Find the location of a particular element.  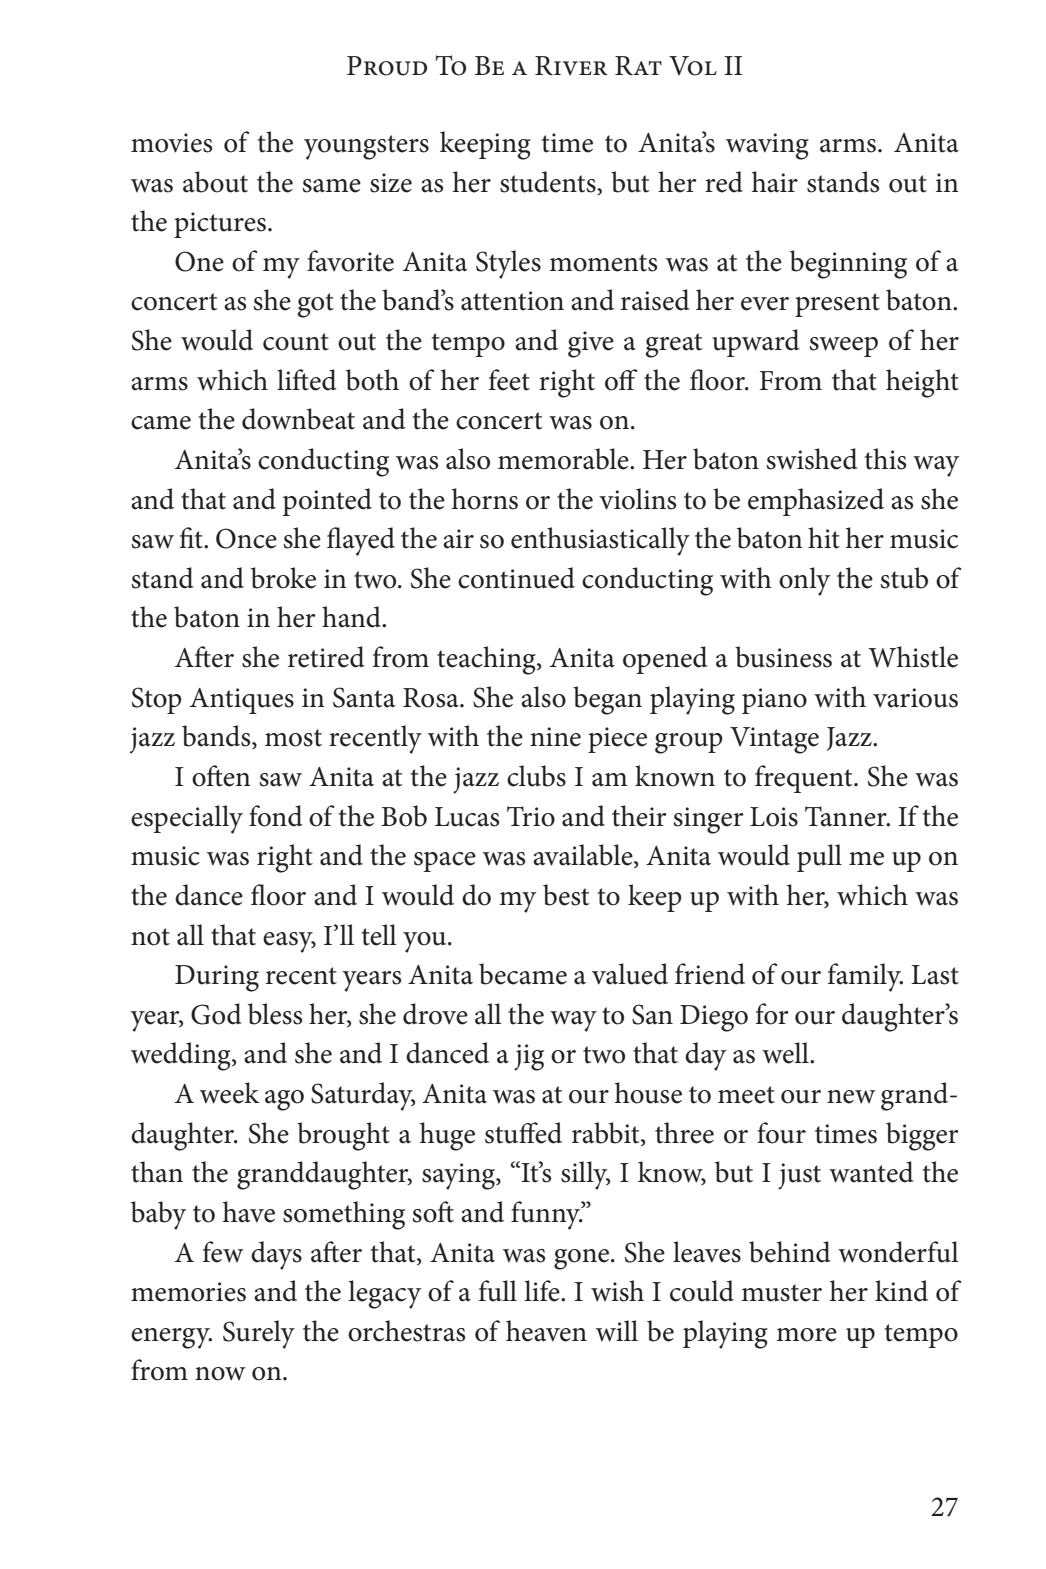

River is located at coordinates (571, 66).
